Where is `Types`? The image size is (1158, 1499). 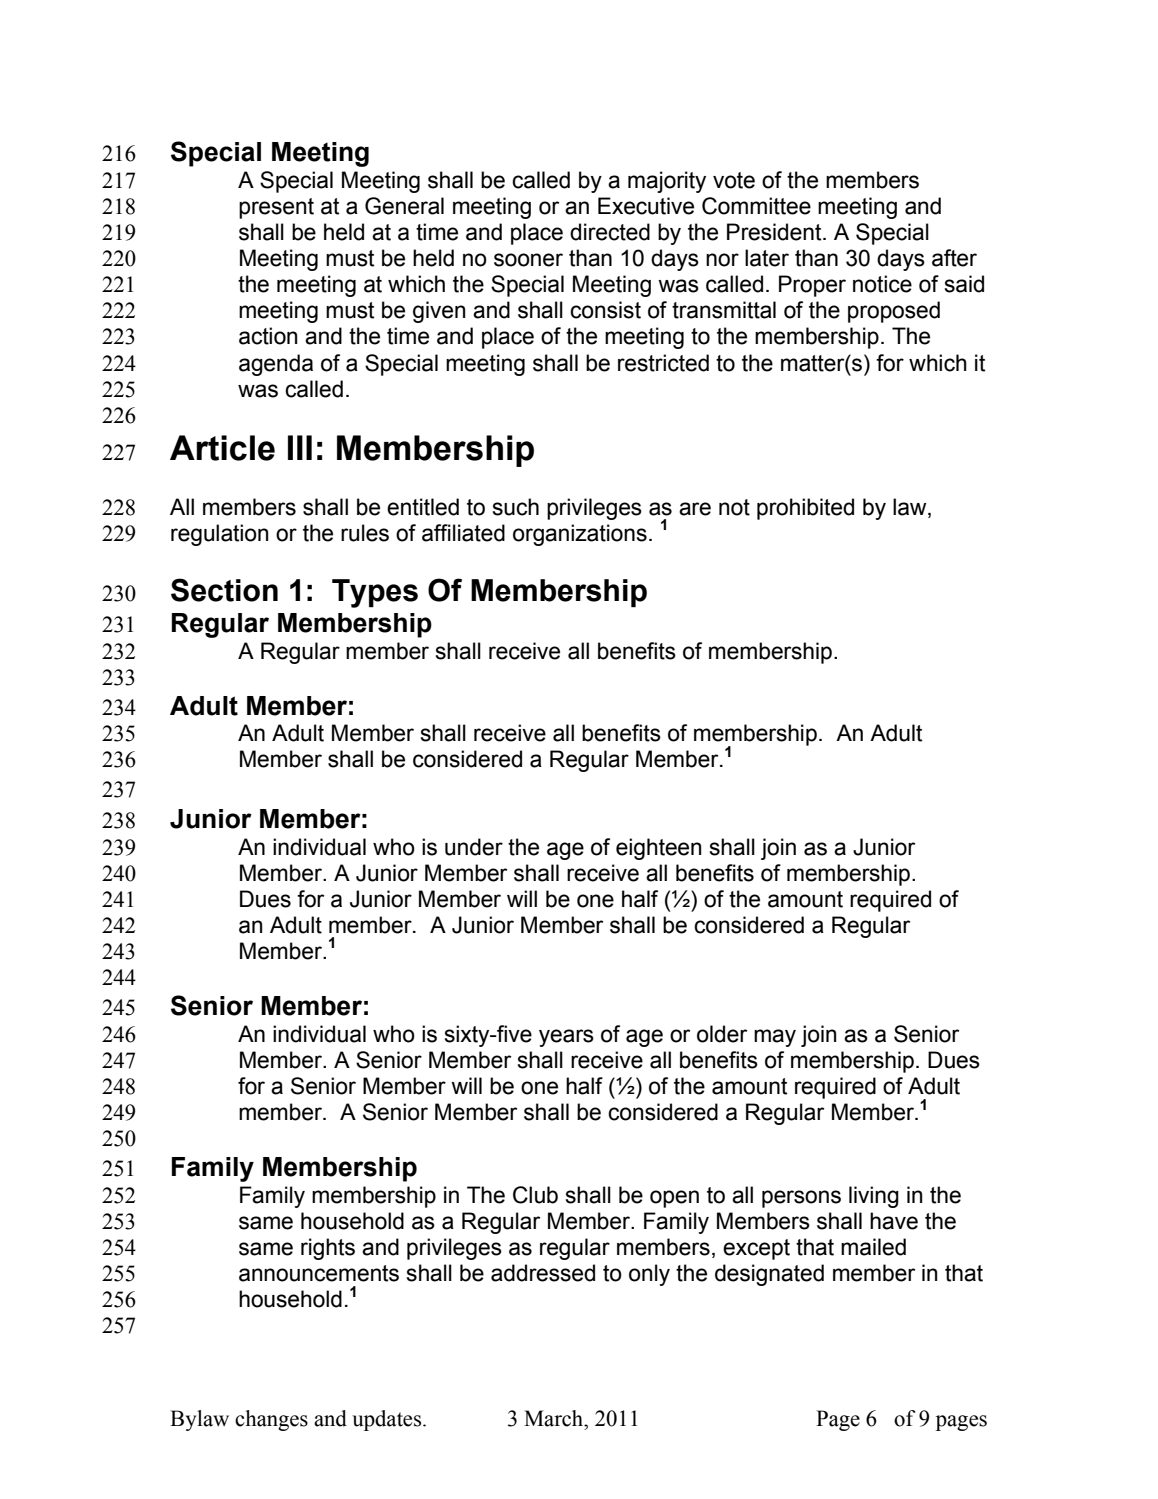 Types is located at coordinates (375, 593).
